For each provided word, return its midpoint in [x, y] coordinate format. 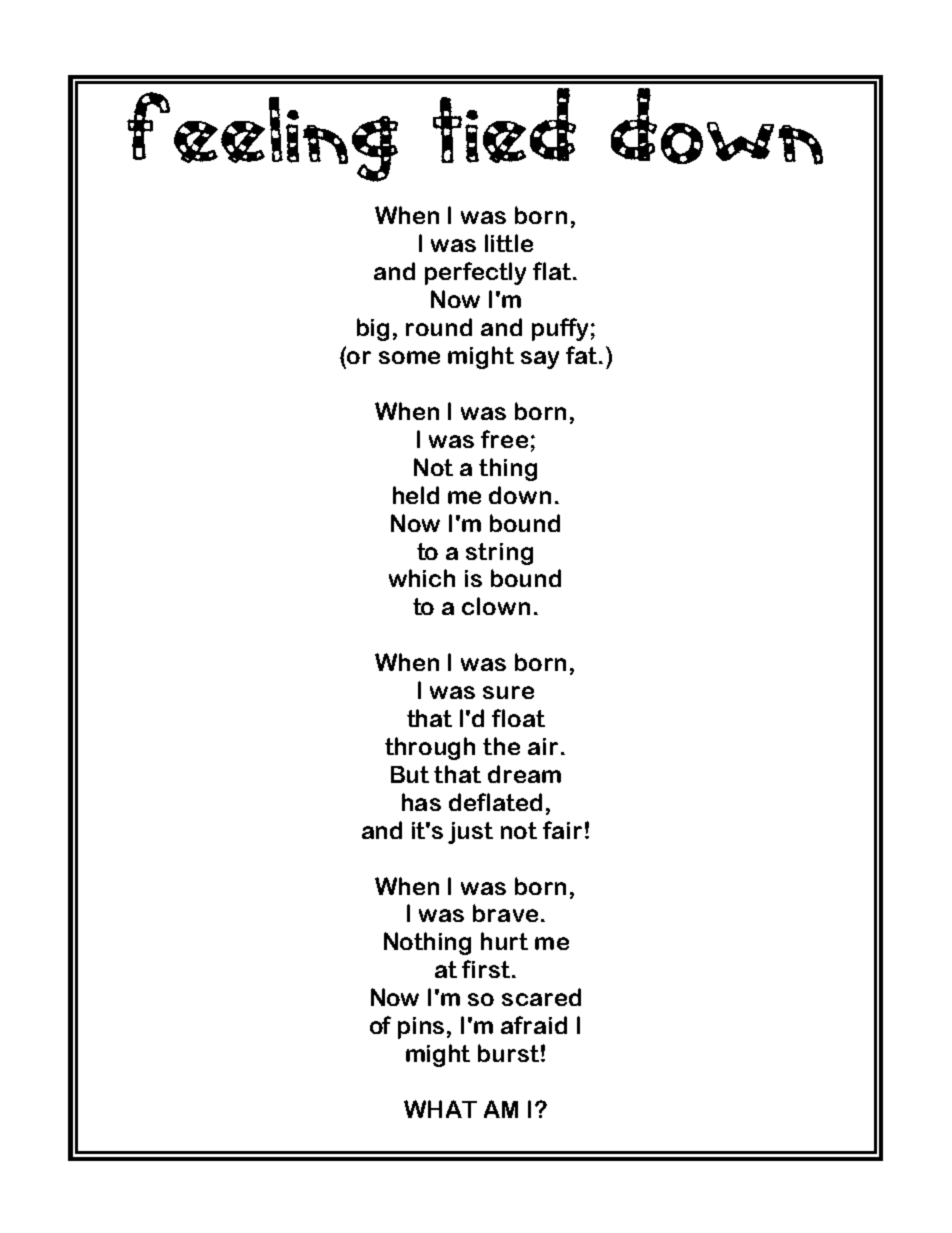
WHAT [440, 1109]
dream [524, 774]
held [416, 495]
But [410, 774]
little [509, 243]
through [430, 748]
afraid [534, 1025]
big [373, 329]
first [487, 969]
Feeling [262, 137]
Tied [504, 125]
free [504, 439]
